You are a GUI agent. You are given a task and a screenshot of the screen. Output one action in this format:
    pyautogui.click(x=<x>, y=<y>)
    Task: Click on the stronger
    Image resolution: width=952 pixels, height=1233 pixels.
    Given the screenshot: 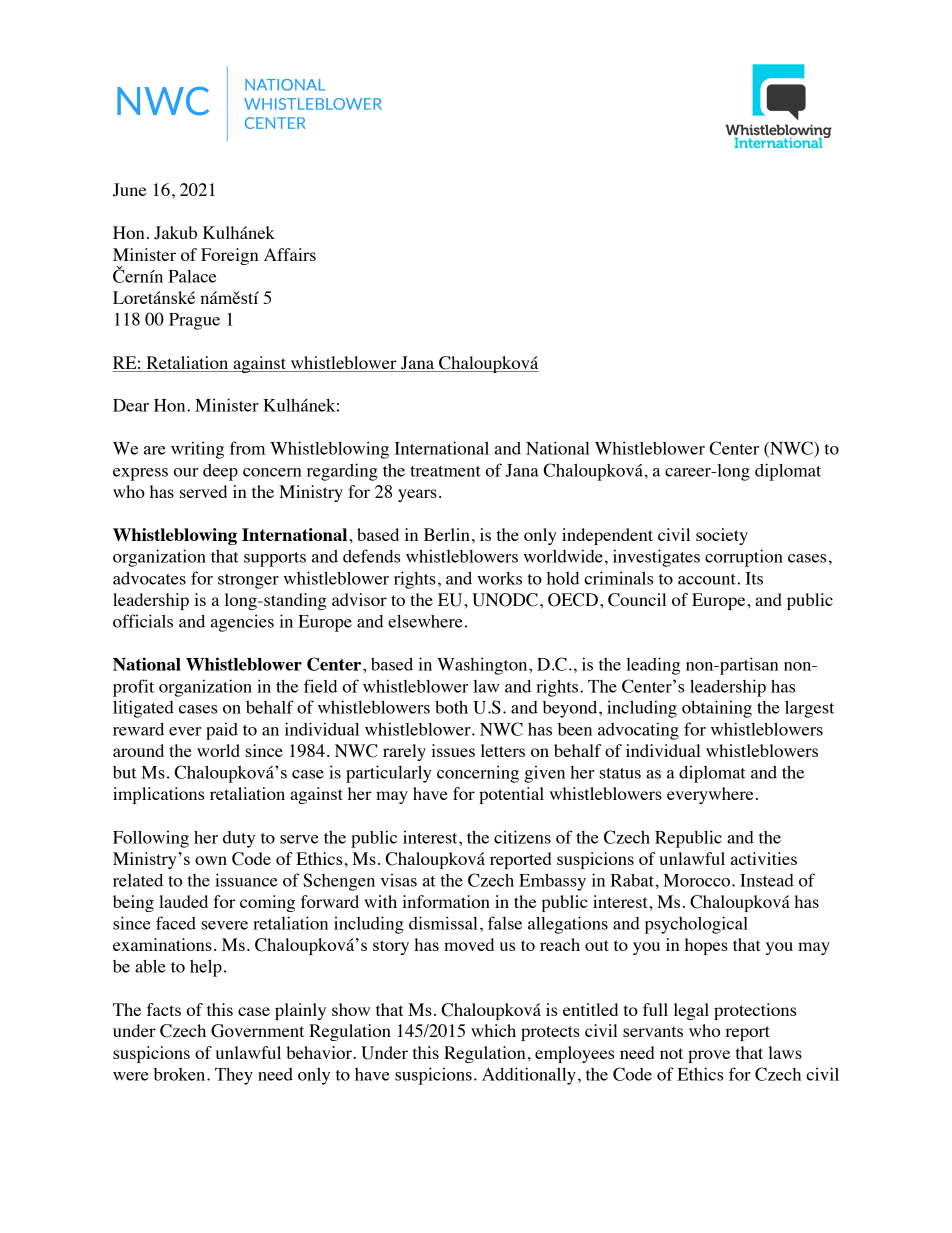 What is the action you would take?
    pyautogui.click(x=248, y=581)
